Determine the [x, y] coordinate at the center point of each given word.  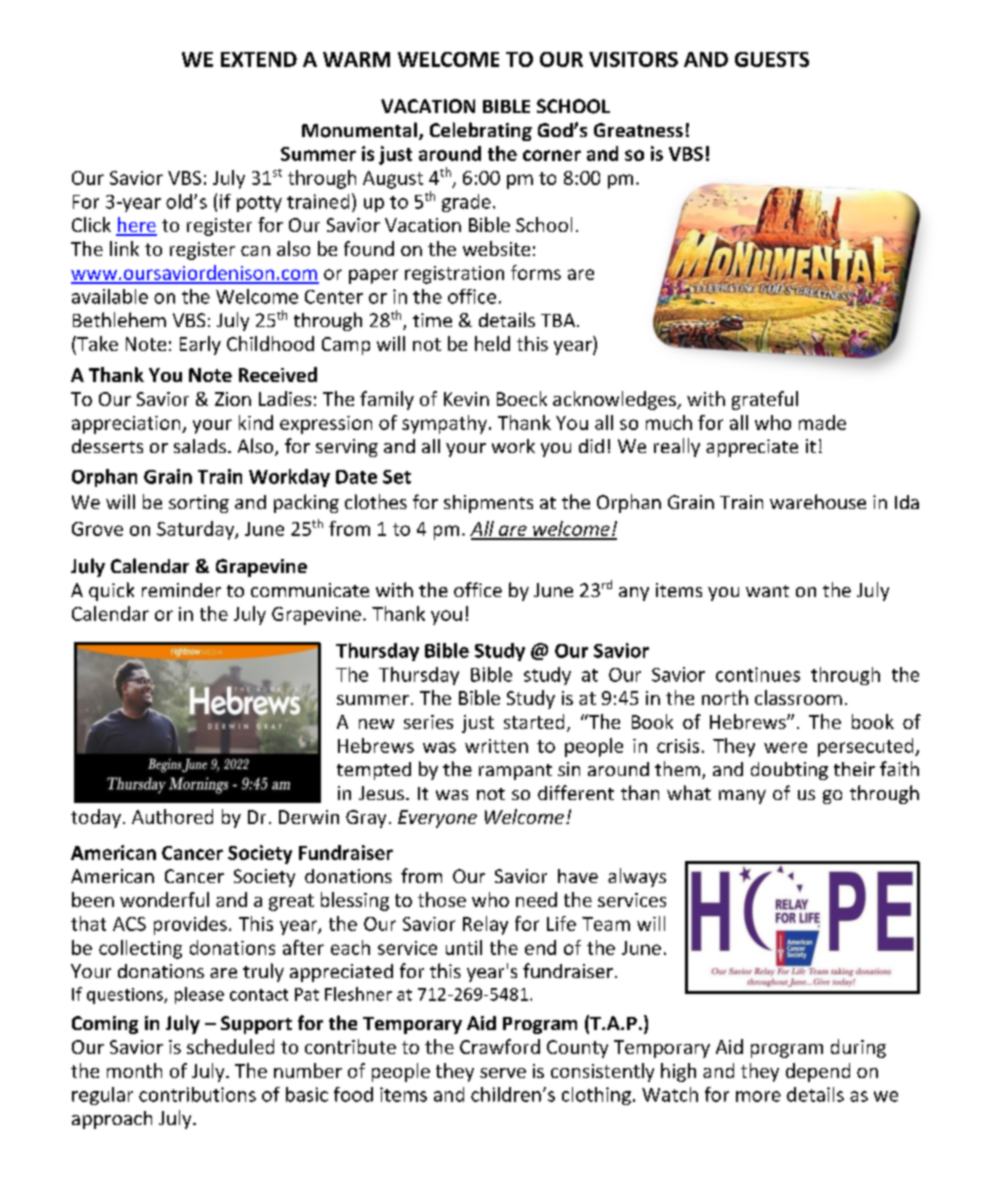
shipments [488, 504]
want [767, 591]
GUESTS [772, 59]
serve [503, 1073]
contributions [197, 1094]
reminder [181, 590]
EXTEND [259, 59]
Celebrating [481, 131]
